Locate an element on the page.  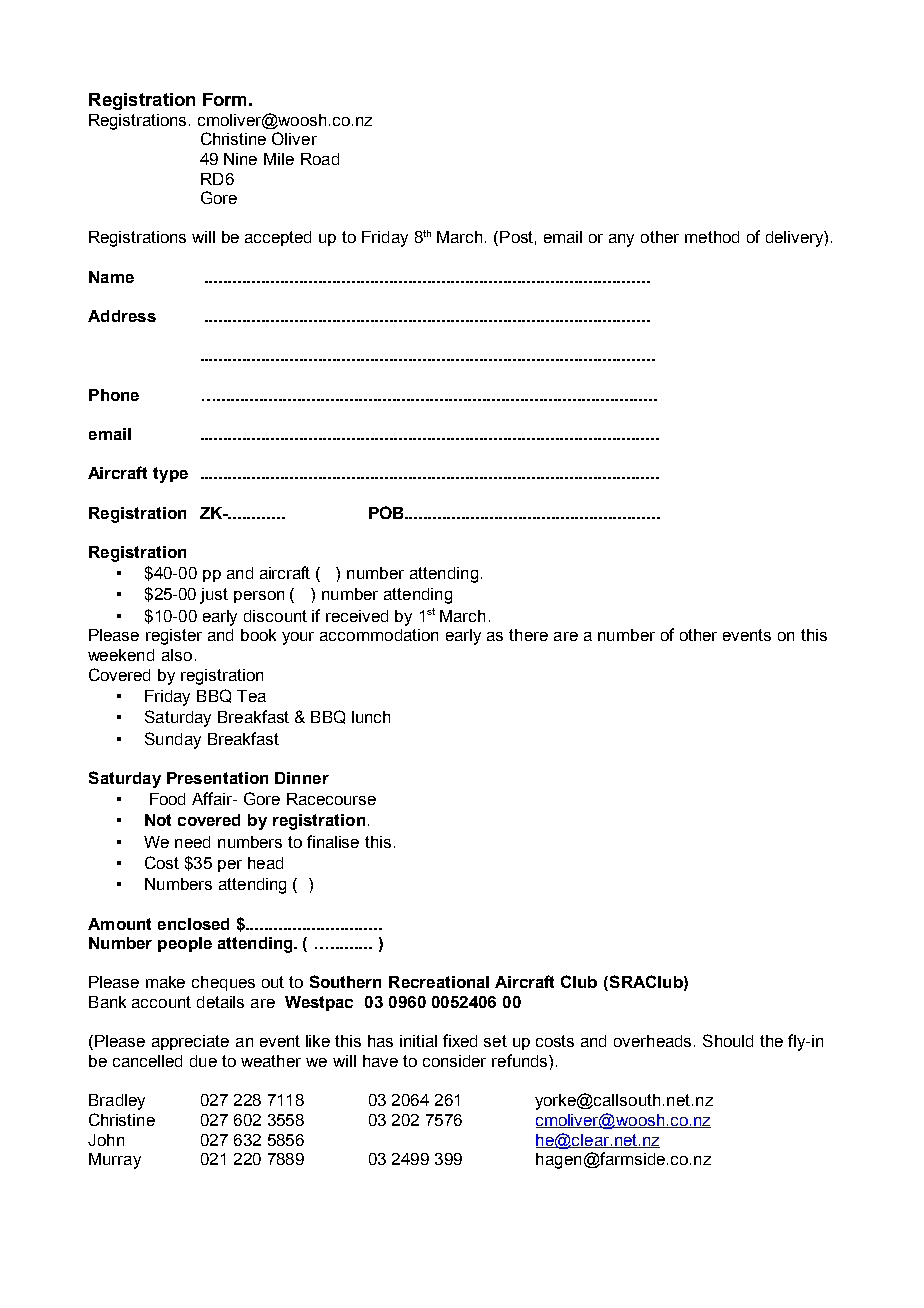
type is located at coordinates (170, 475).
